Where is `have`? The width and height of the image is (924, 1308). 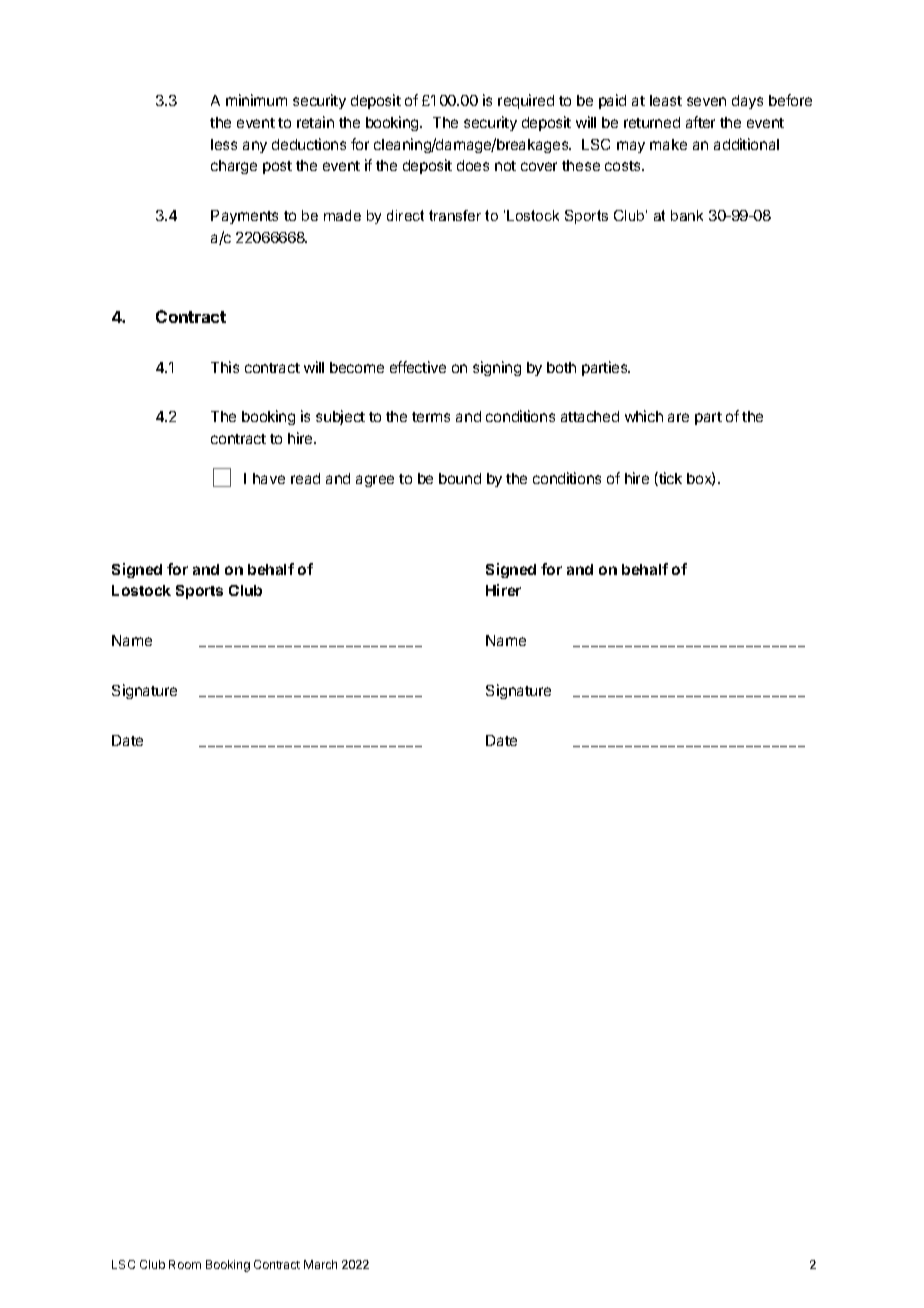
have is located at coordinates (269, 478).
